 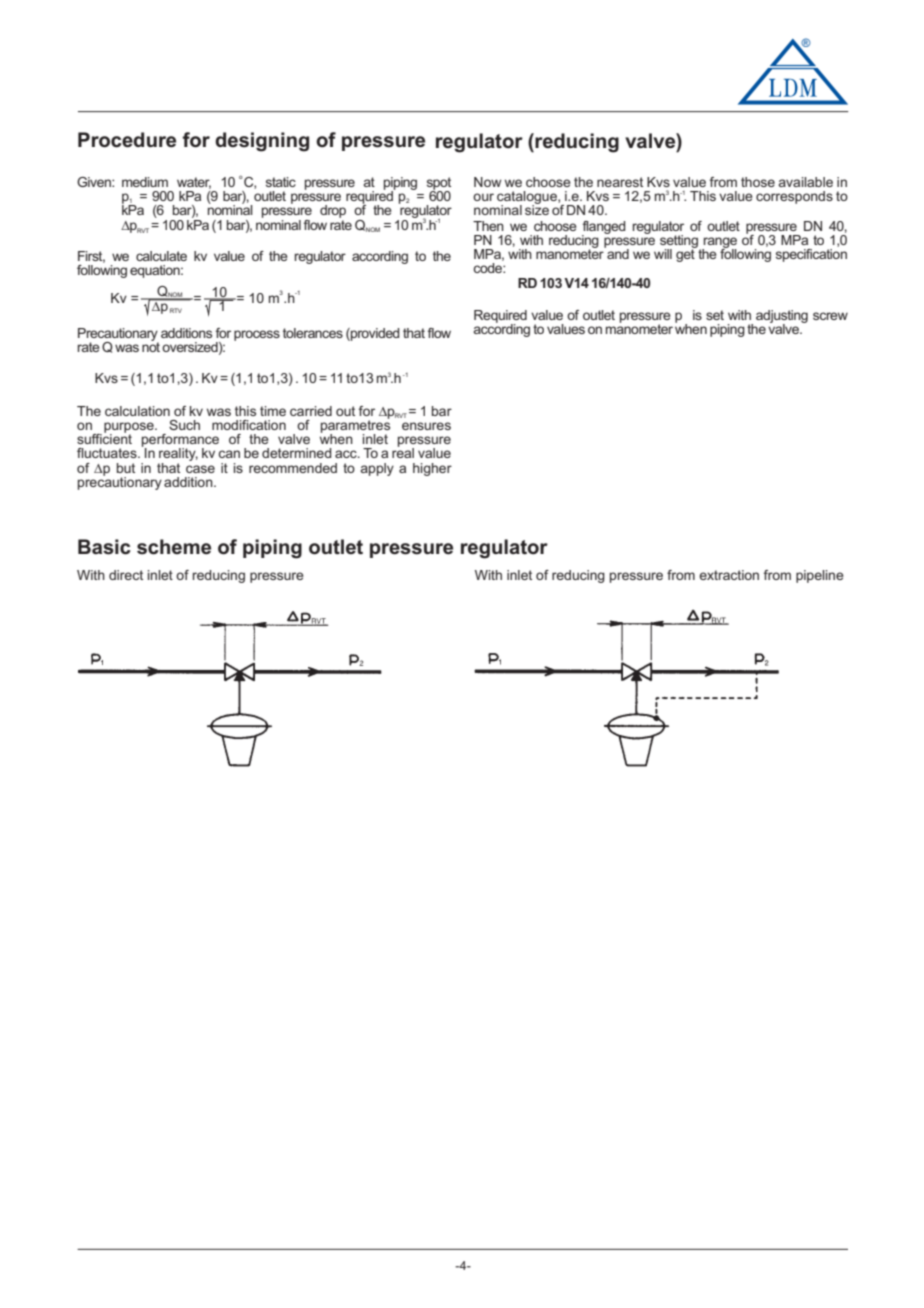 What do you see at coordinates (174, 547) in the document?
I see `scheme` at bounding box center [174, 547].
